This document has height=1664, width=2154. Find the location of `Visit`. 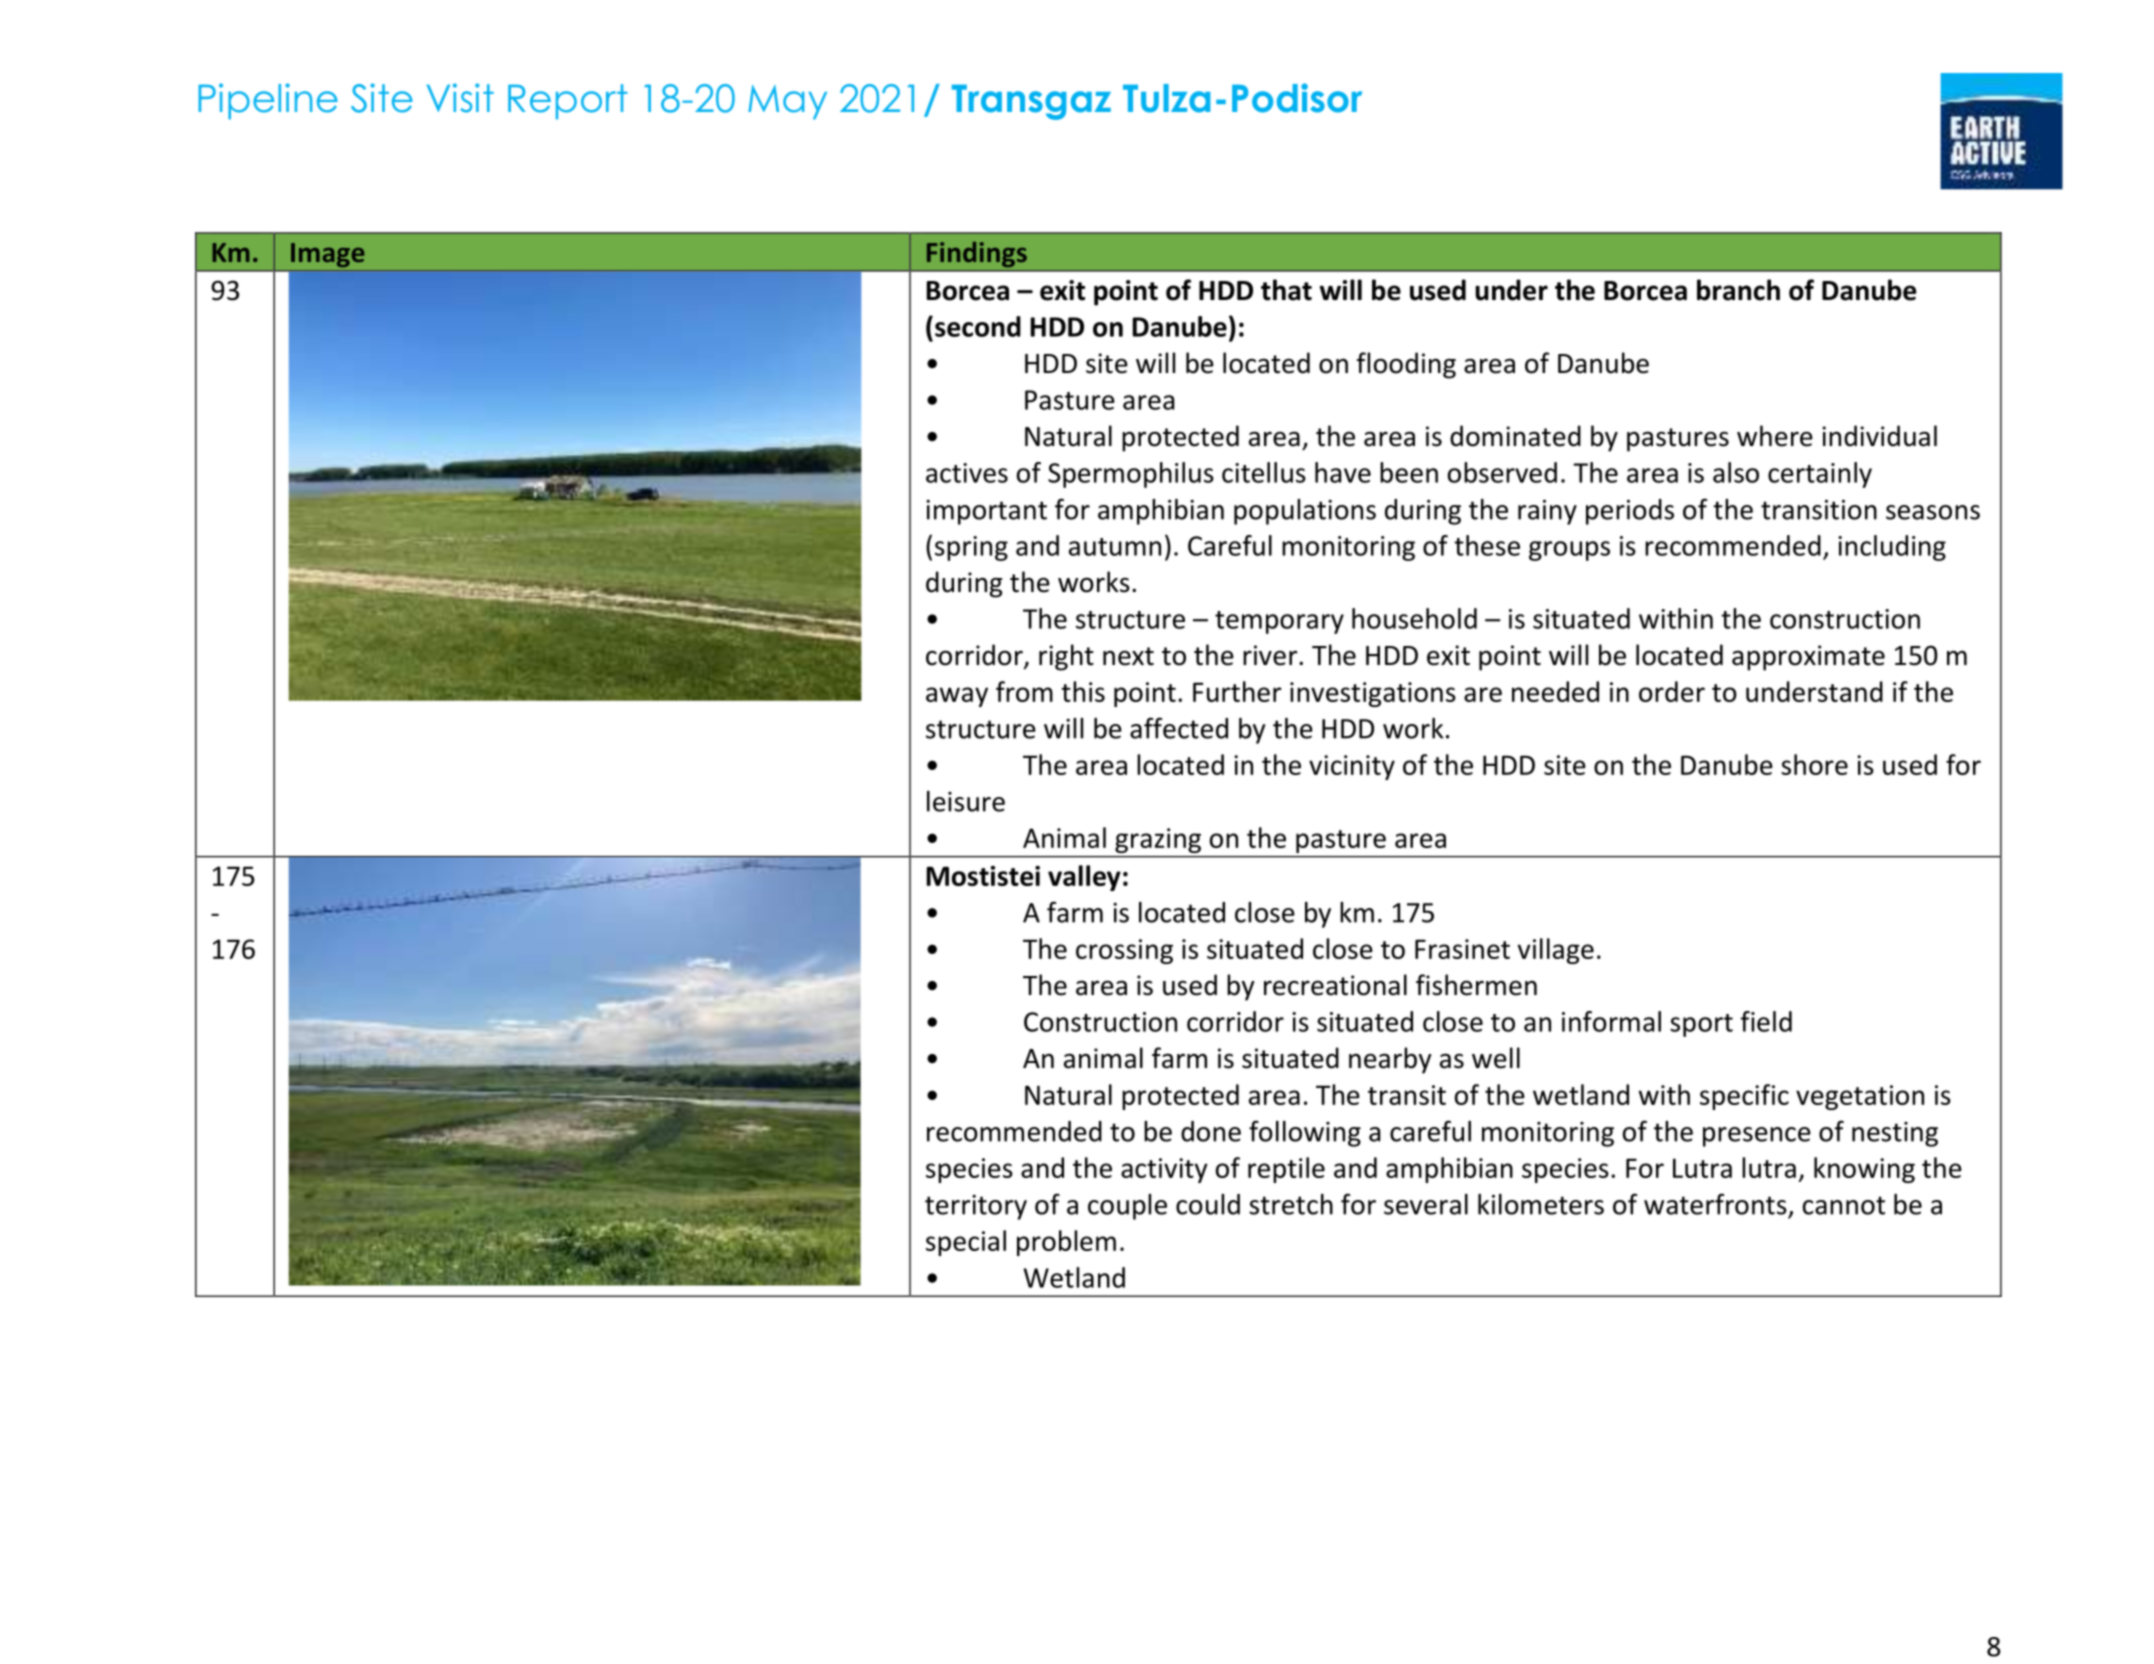

Visit is located at coordinates (460, 98).
